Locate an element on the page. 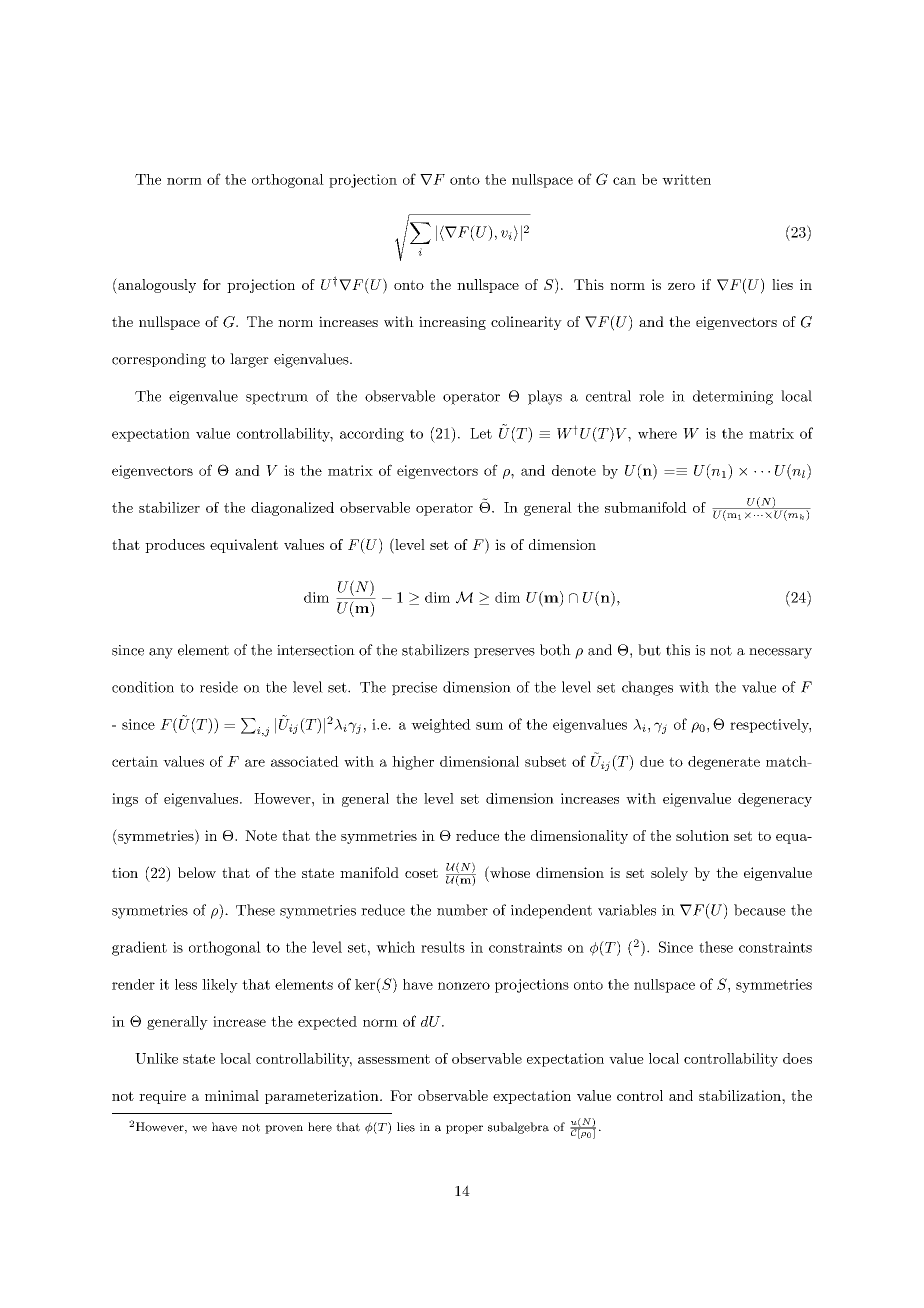  proper is located at coordinates (464, 1129).
